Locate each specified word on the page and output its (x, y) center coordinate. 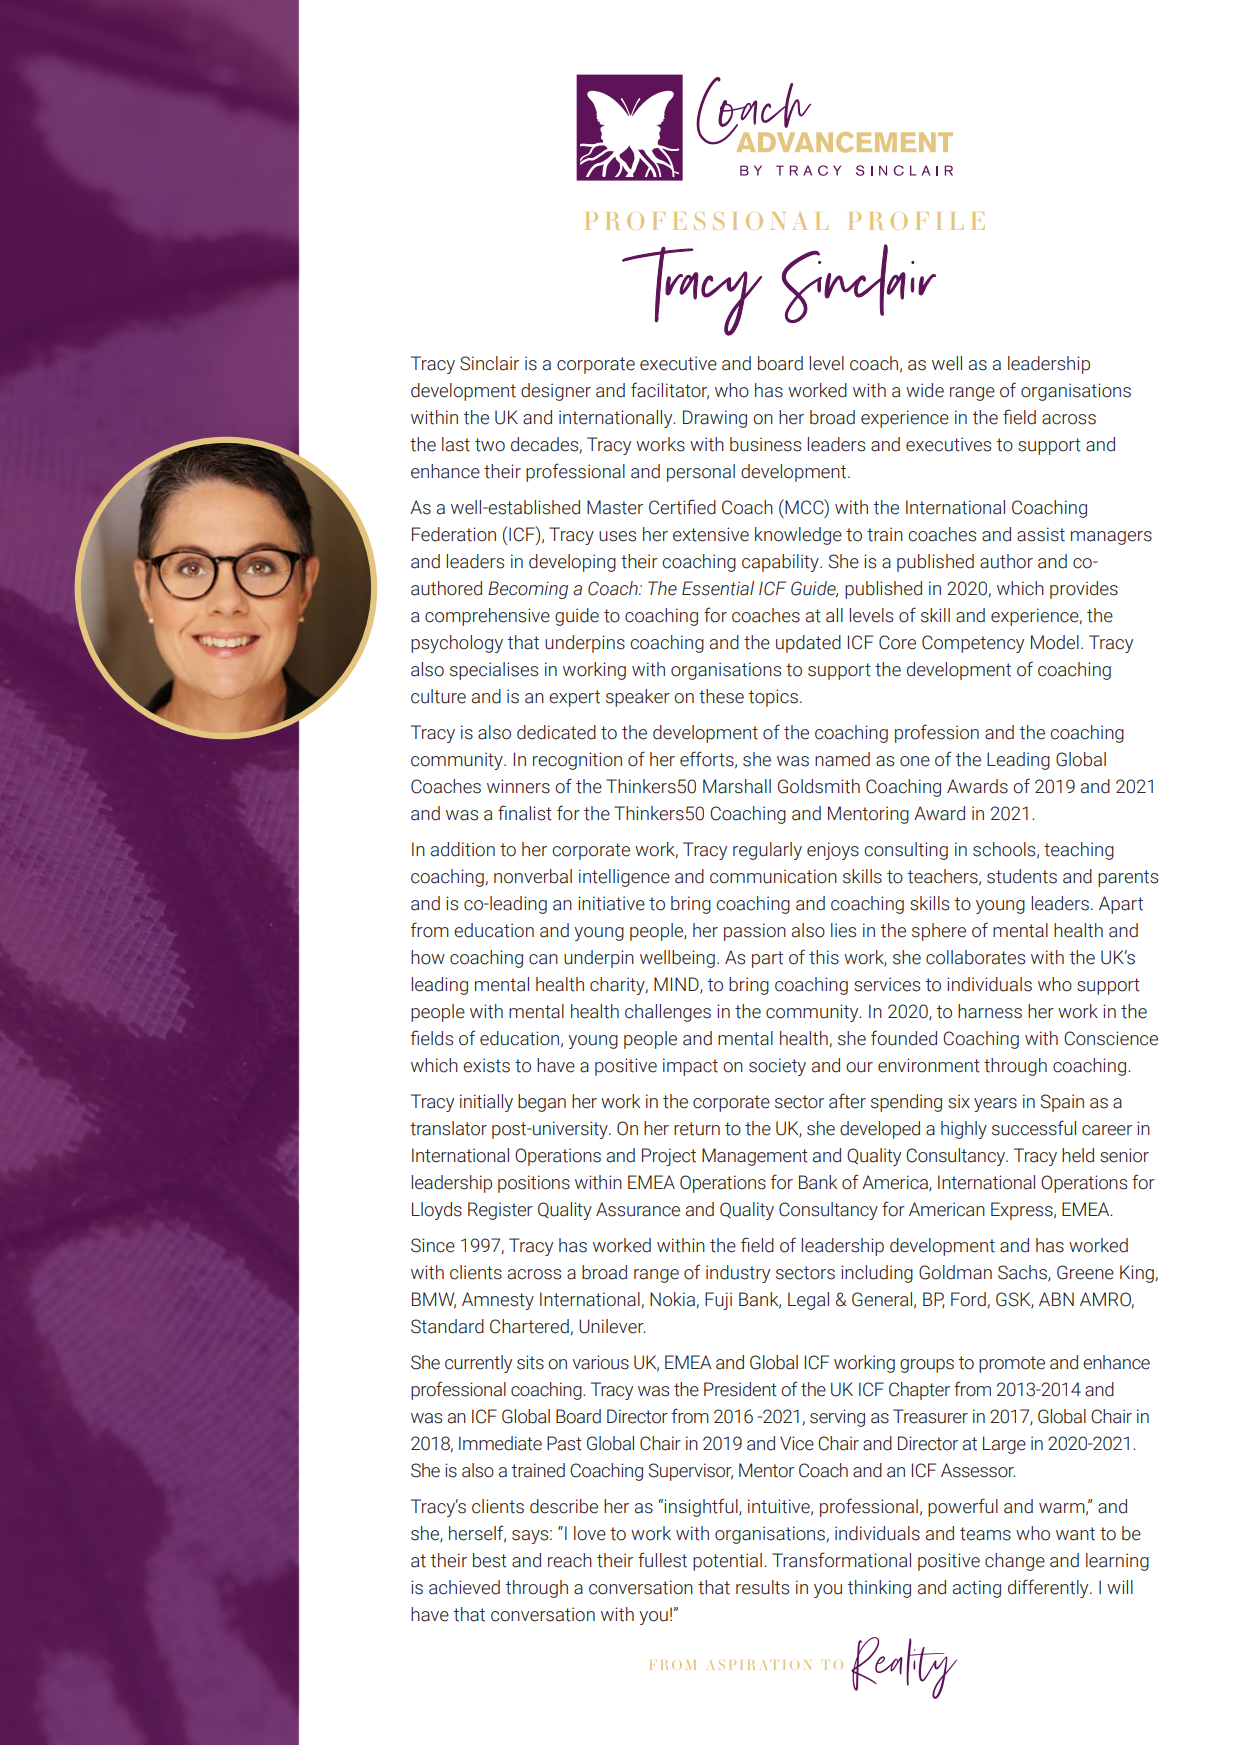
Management (755, 1157)
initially (486, 1103)
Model (1055, 642)
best (490, 1560)
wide (925, 390)
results (762, 1587)
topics (773, 698)
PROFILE (917, 221)
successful (1034, 1128)
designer (556, 392)
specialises (494, 671)
